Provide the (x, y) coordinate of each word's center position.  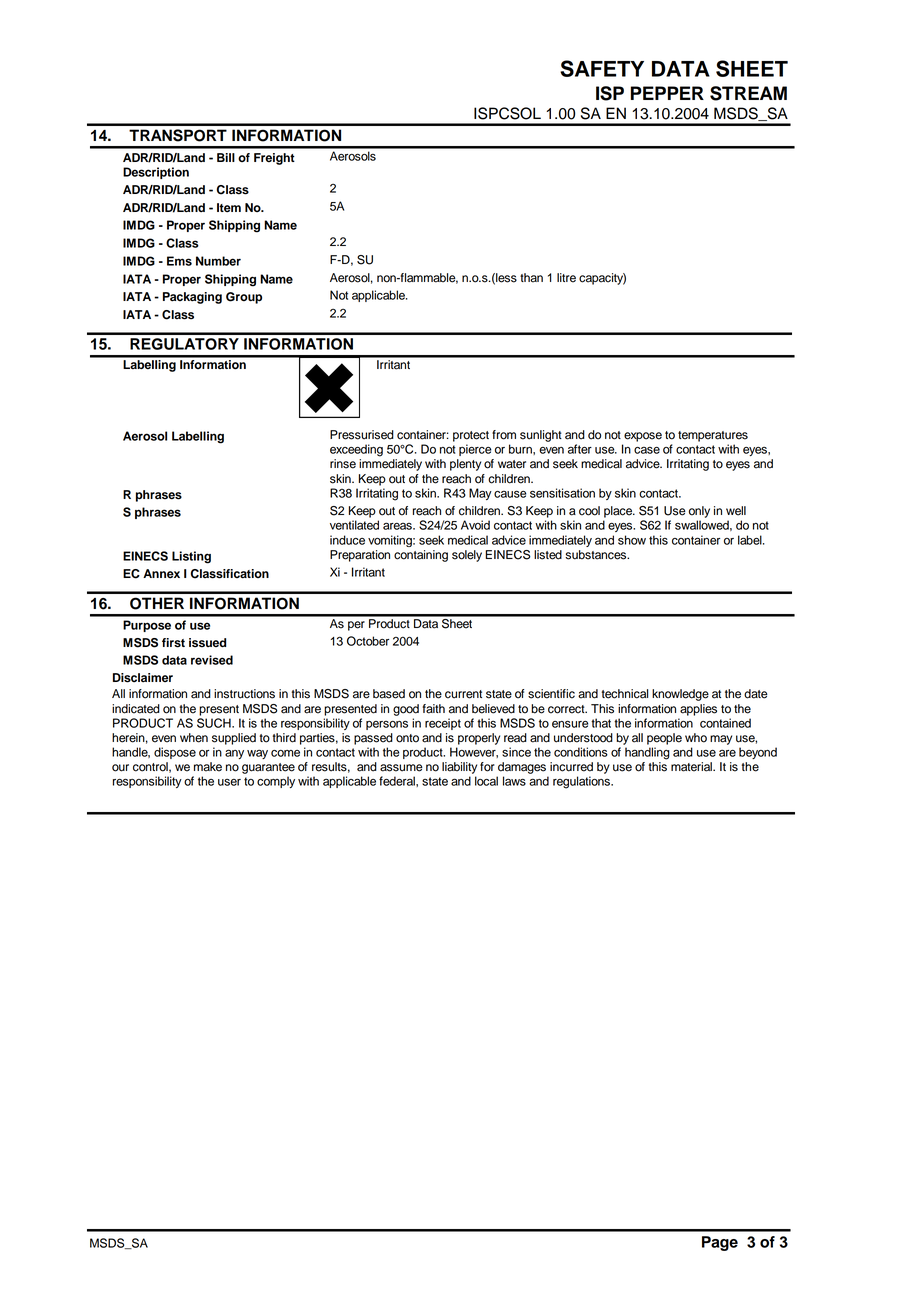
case (647, 450)
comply (276, 782)
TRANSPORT (178, 135)
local (486, 781)
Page (720, 1243)
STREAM (748, 93)
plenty (465, 465)
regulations (582, 782)
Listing (191, 557)
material (692, 767)
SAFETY (602, 68)
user (229, 782)
